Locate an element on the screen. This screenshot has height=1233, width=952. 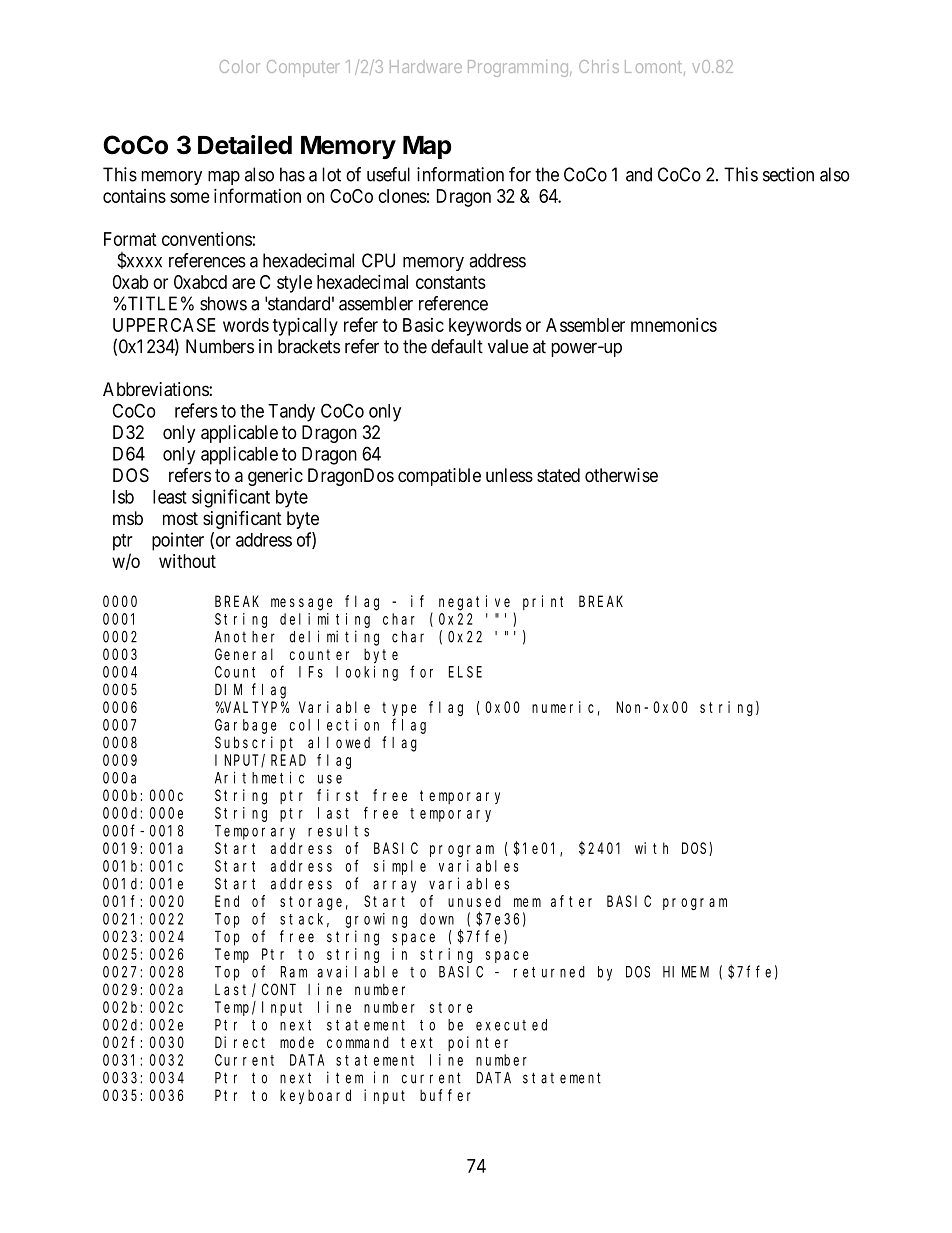
shows is located at coordinates (223, 303).
